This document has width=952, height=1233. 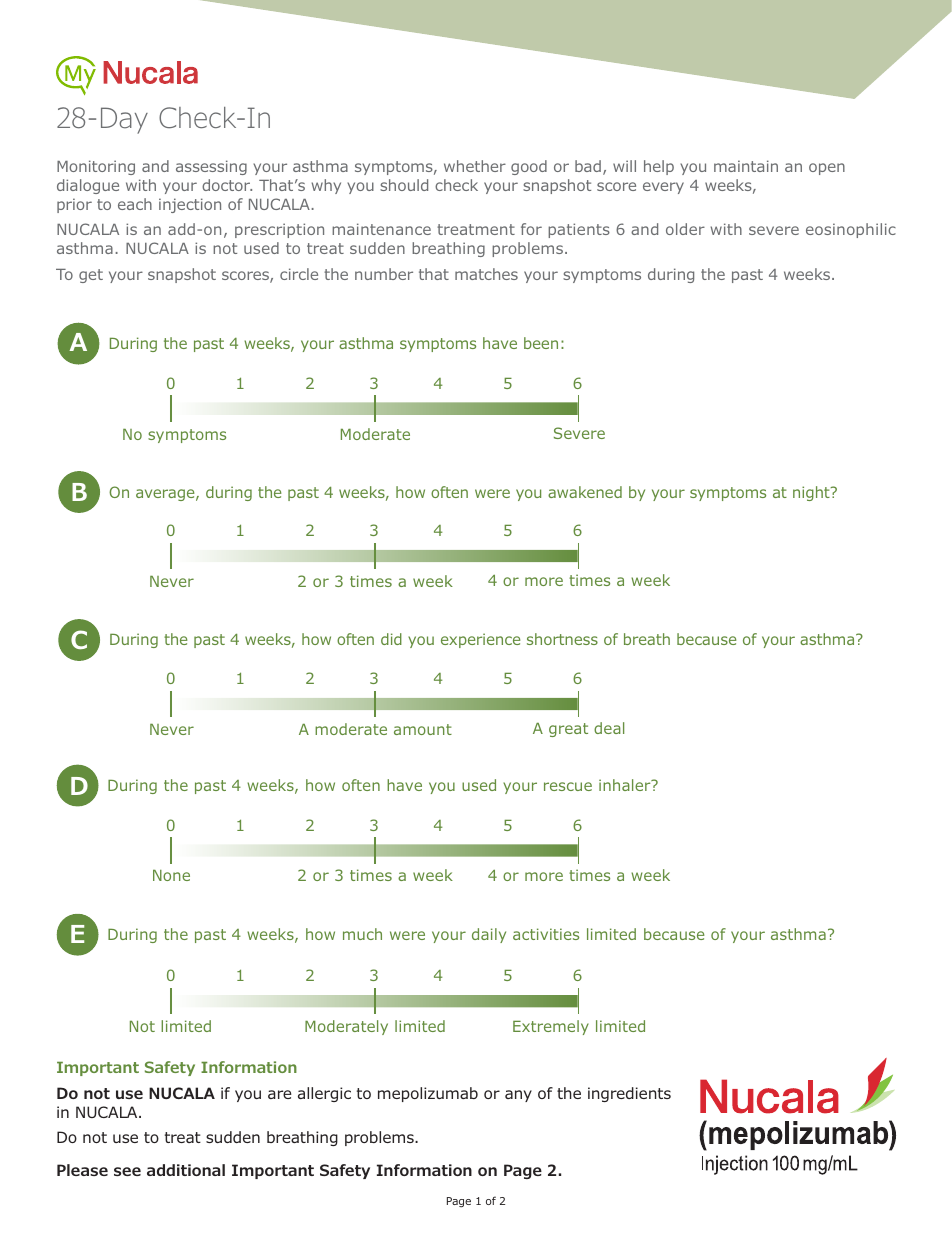 I want to click on whether, so click(x=475, y=166).
